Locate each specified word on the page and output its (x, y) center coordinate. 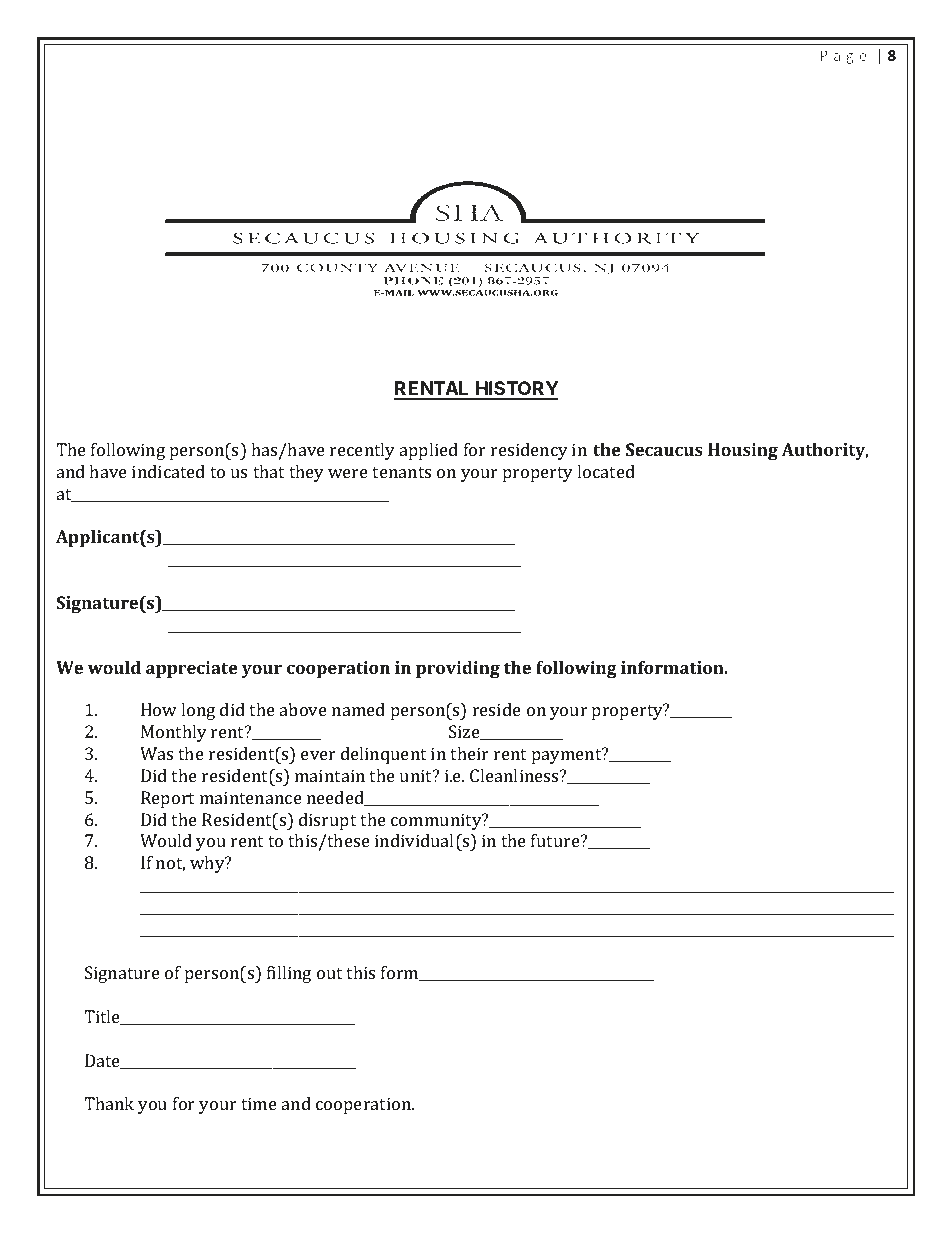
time (259, 1103)
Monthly (174, 733)
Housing (743, 451)
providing (458, 669)
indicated (168, 471)
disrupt (327, 821)
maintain (330, 775)
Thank (109, 1103)
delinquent (383, 755)
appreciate (192, 669)
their (469, 753)
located (606, 471)
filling (289, 974)
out (329, 973)
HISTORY (516, 390)
